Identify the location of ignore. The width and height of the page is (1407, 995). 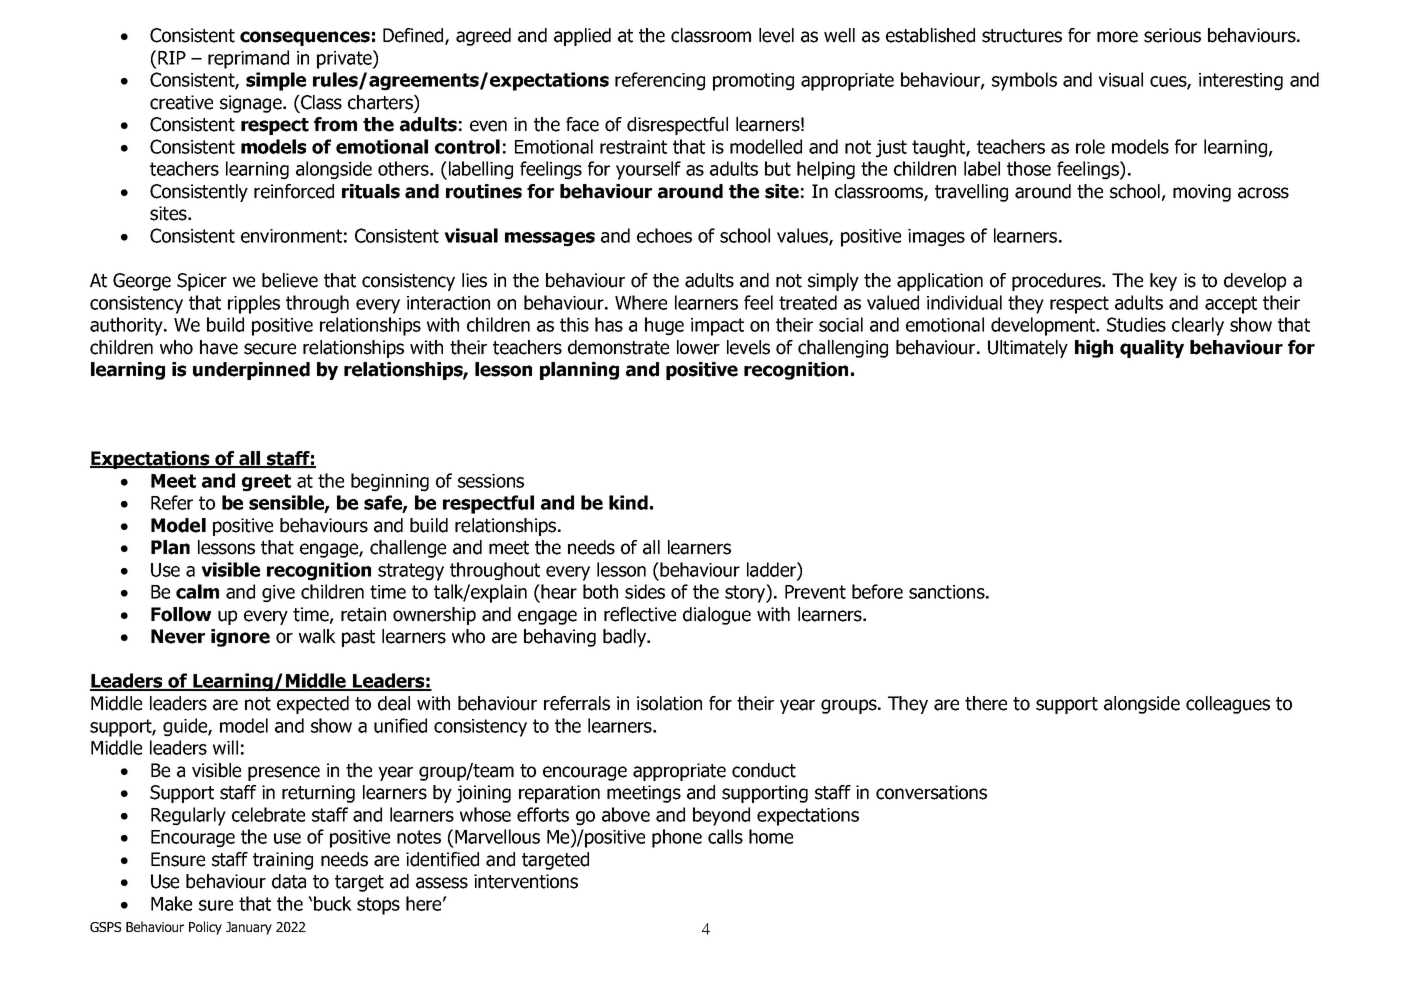
(240, 638).
